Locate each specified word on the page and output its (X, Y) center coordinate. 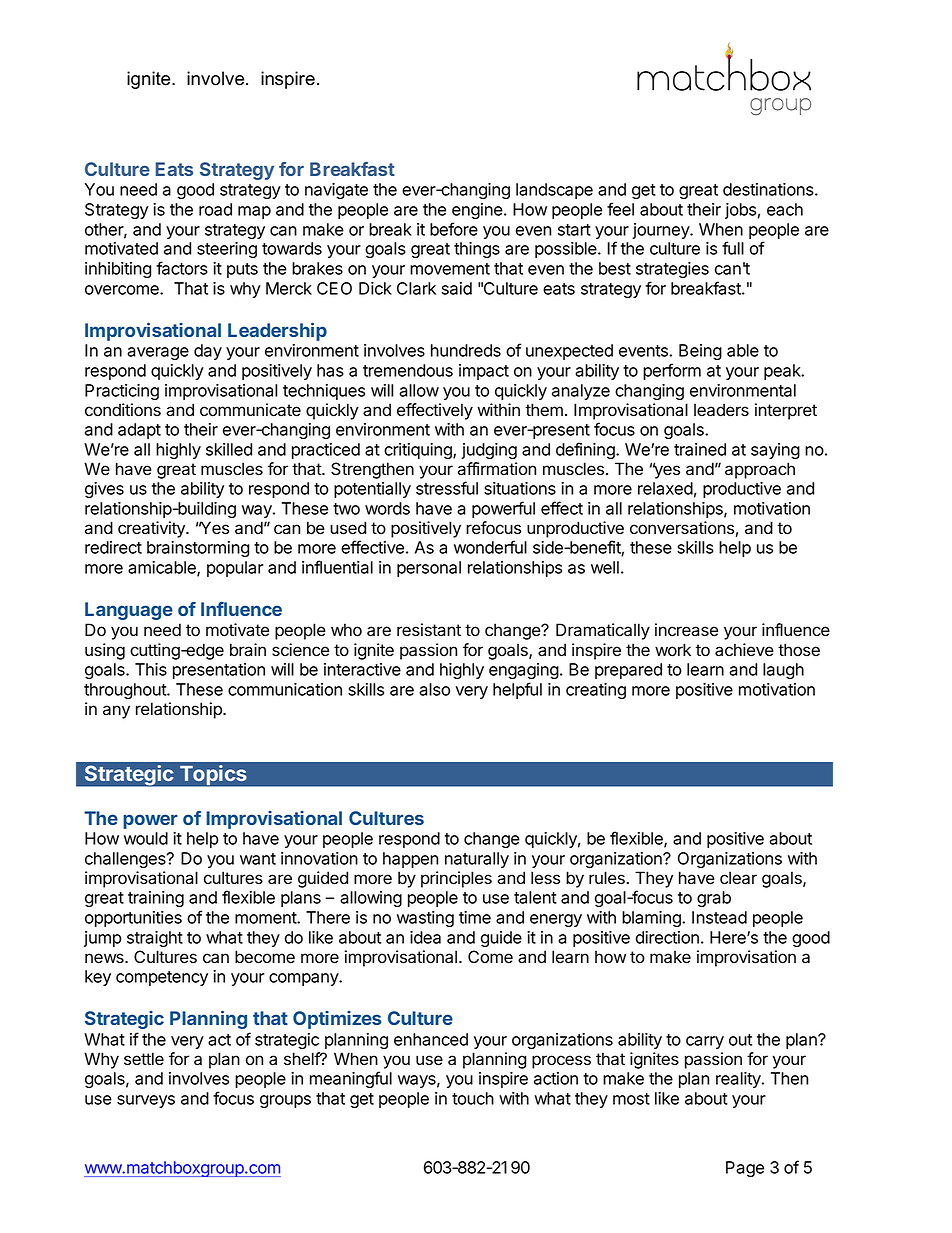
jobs (740, 211)
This (151, 669)
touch (473, 1098)
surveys (146, 1101)
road (215, 209)
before (454, 229)
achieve (744, 650)
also (434, 689)
